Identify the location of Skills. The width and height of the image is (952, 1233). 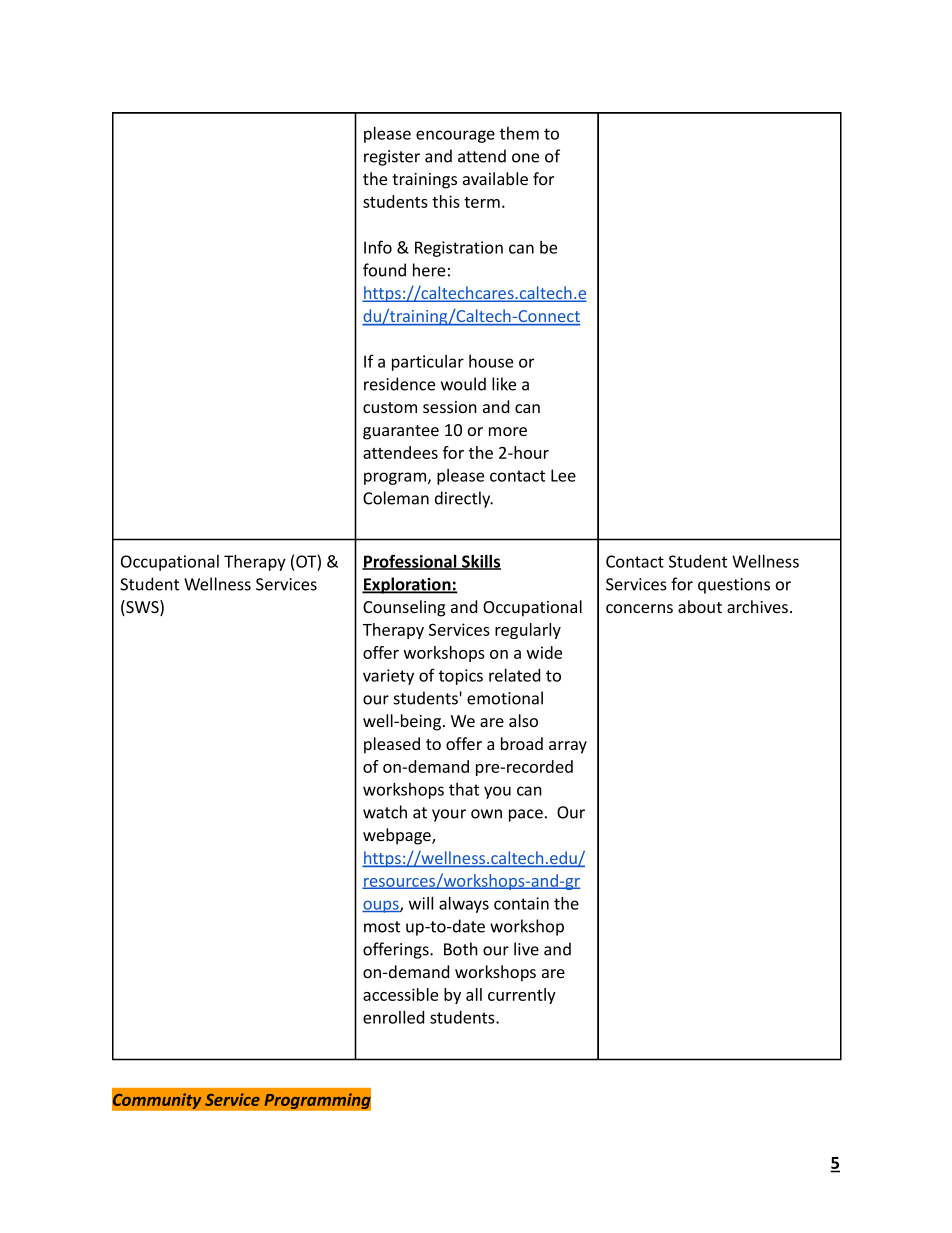
(480, 562).
